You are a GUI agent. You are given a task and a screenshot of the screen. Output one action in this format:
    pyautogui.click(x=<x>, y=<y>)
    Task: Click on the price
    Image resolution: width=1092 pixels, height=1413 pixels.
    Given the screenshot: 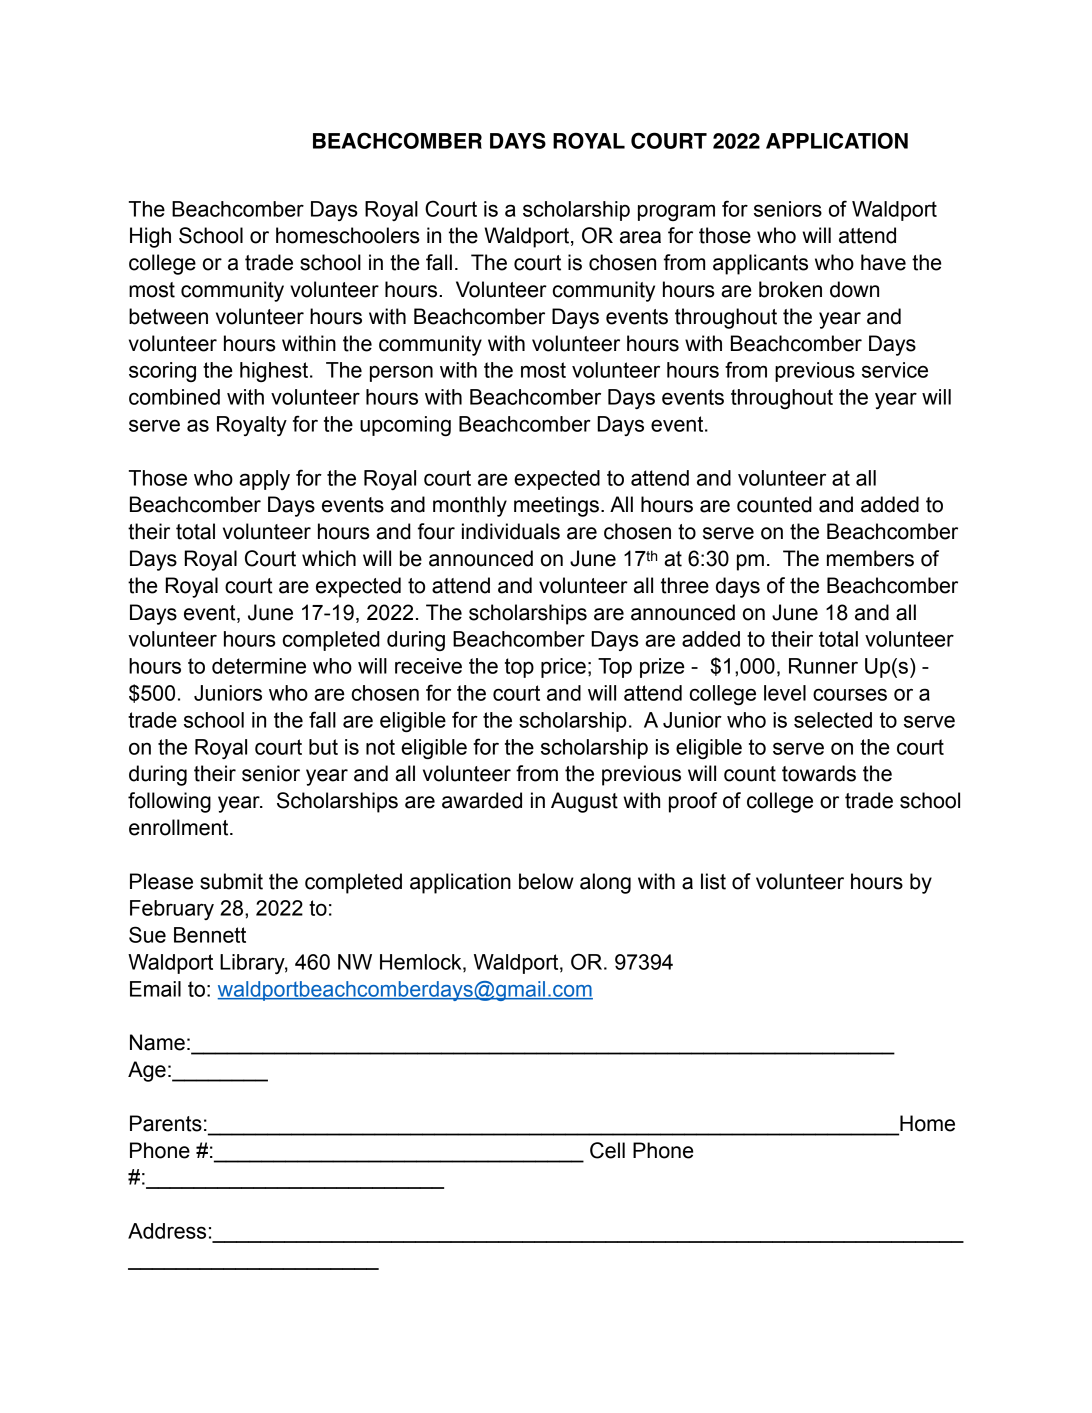 What is the action you would take?
    pyautogui.click(x=563, y=668)
